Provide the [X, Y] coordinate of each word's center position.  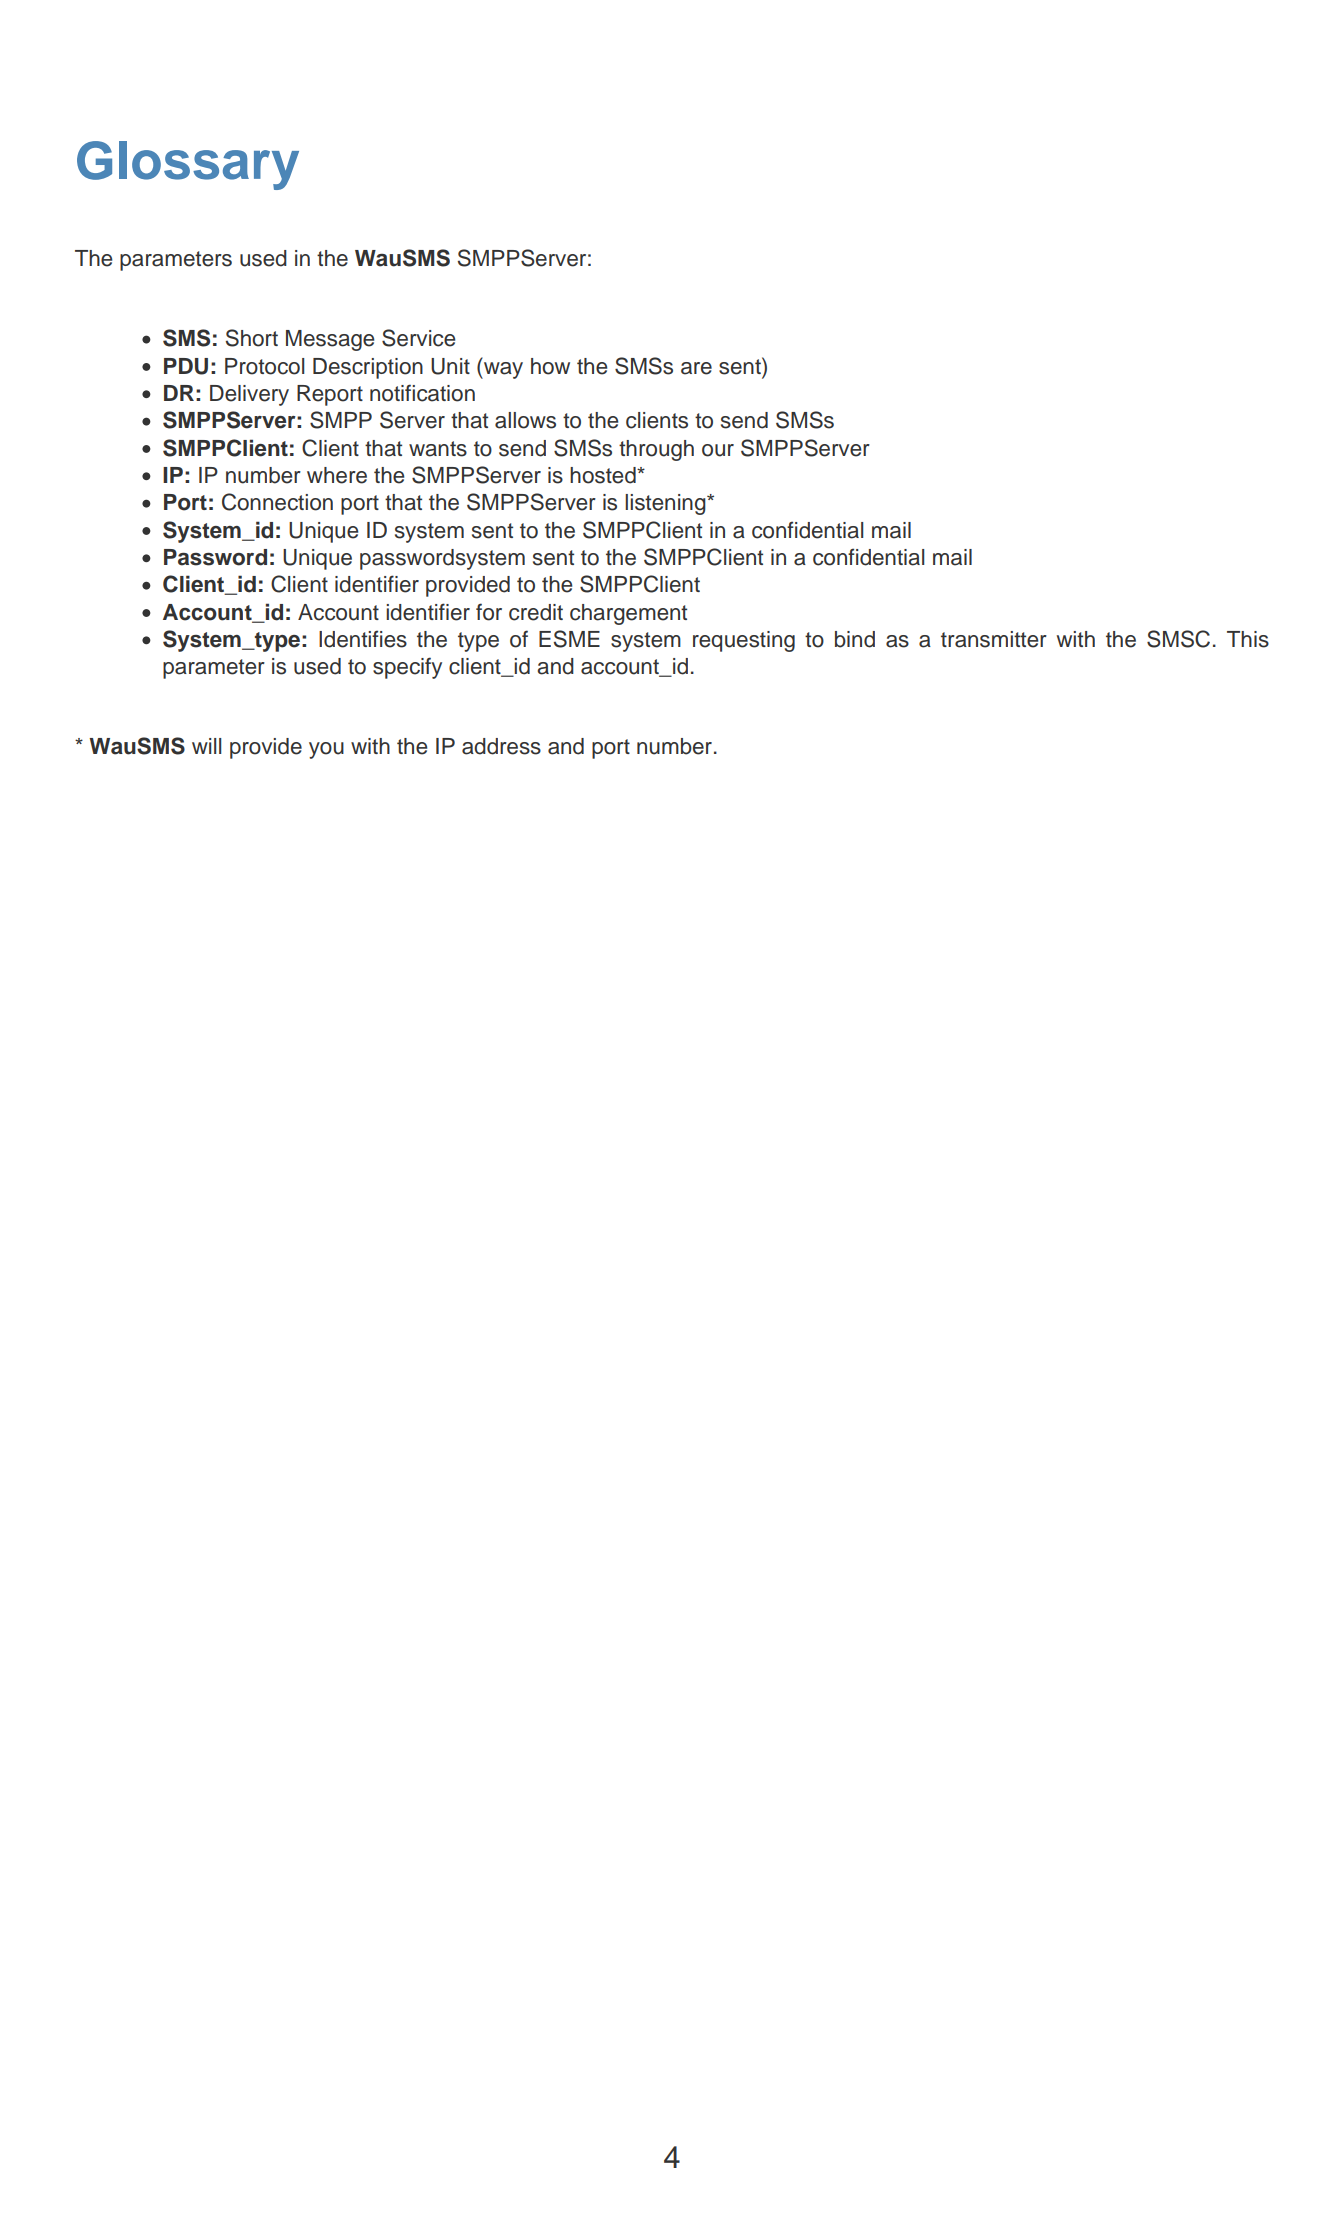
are [696, 368]
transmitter [994, 639]
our [718, 450]
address [501, 746]
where [337, 475]
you [326, 750]
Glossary [188, 165]
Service [418, 338]
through [656, 450]
